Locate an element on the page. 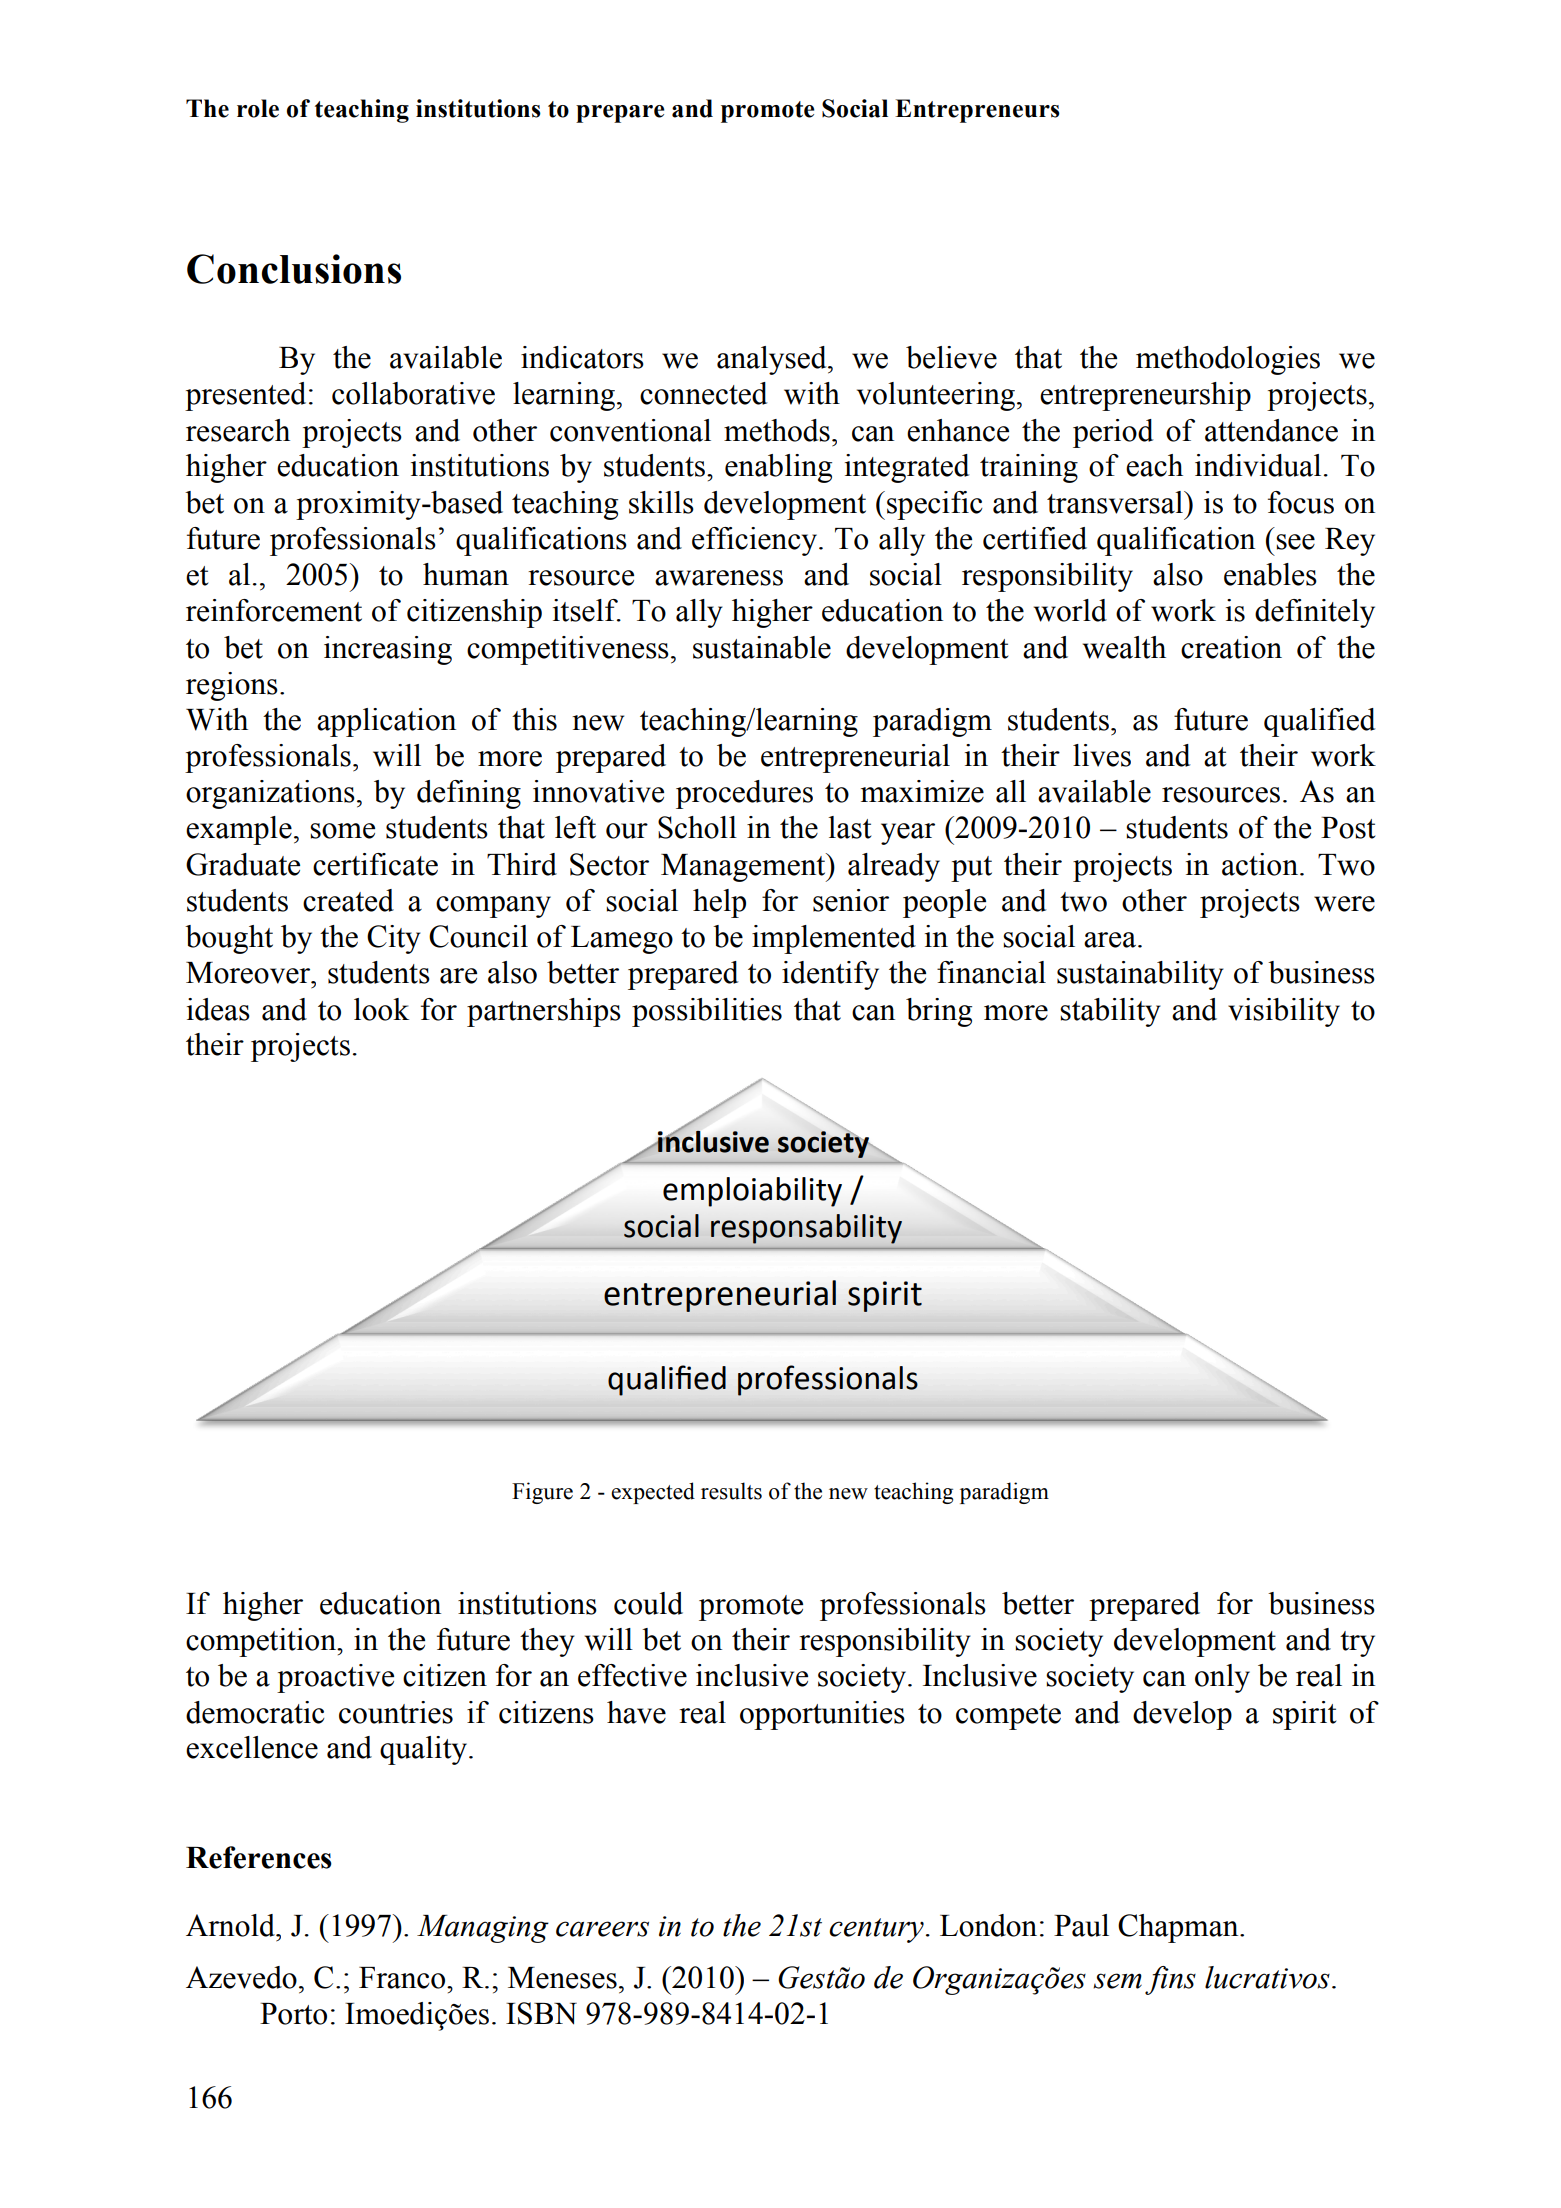  Franco is located at coordinates (403, 1978).
